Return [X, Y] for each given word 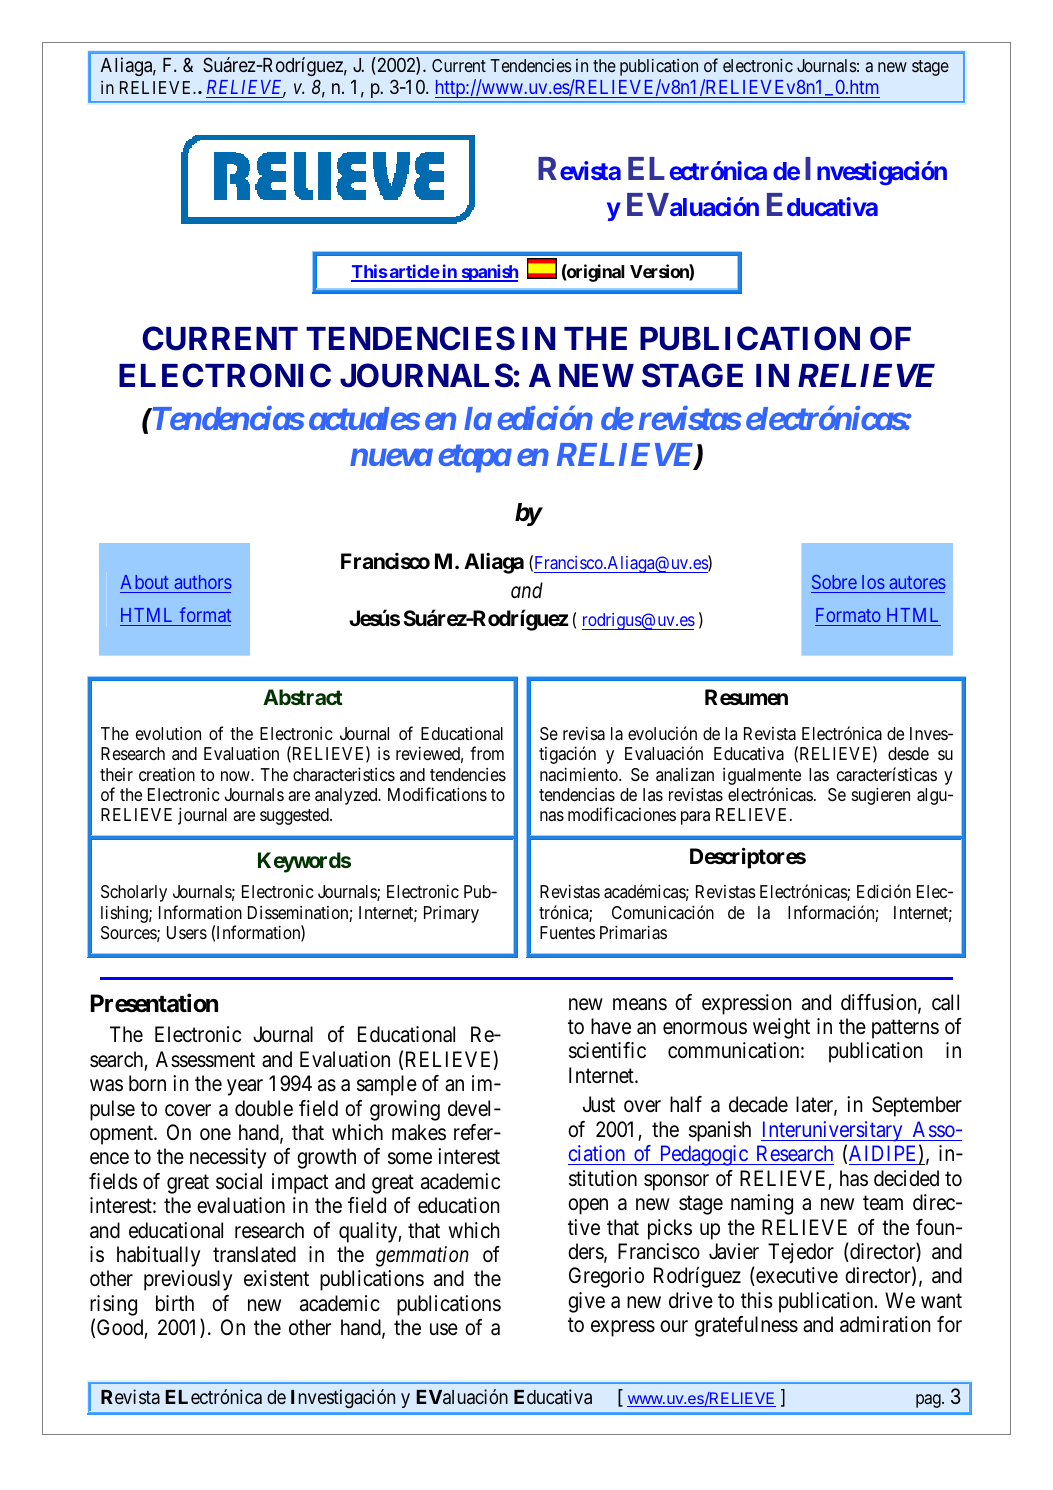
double [264, 1108]
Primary [451, 914]
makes [419, 1132]
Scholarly [134, 893]
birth [175, 1303]
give [586, 1302]
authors [203, 582]
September [917, 1106]
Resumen [746, 697]
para [695, 818]
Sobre [834, 582]
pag [929, 1401]
